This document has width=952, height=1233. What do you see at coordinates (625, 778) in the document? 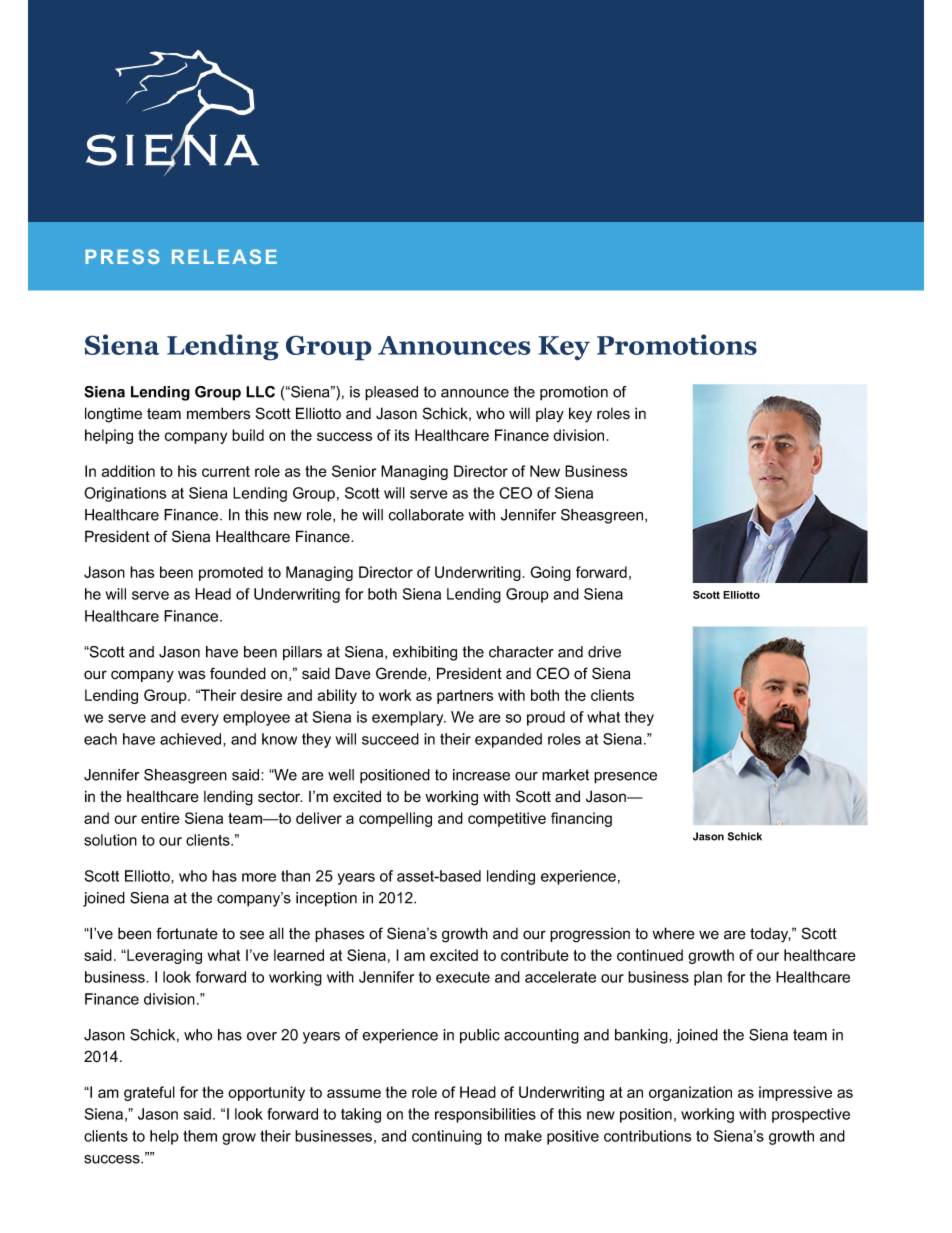
I see `presence` at bounding box center [625, 778].
